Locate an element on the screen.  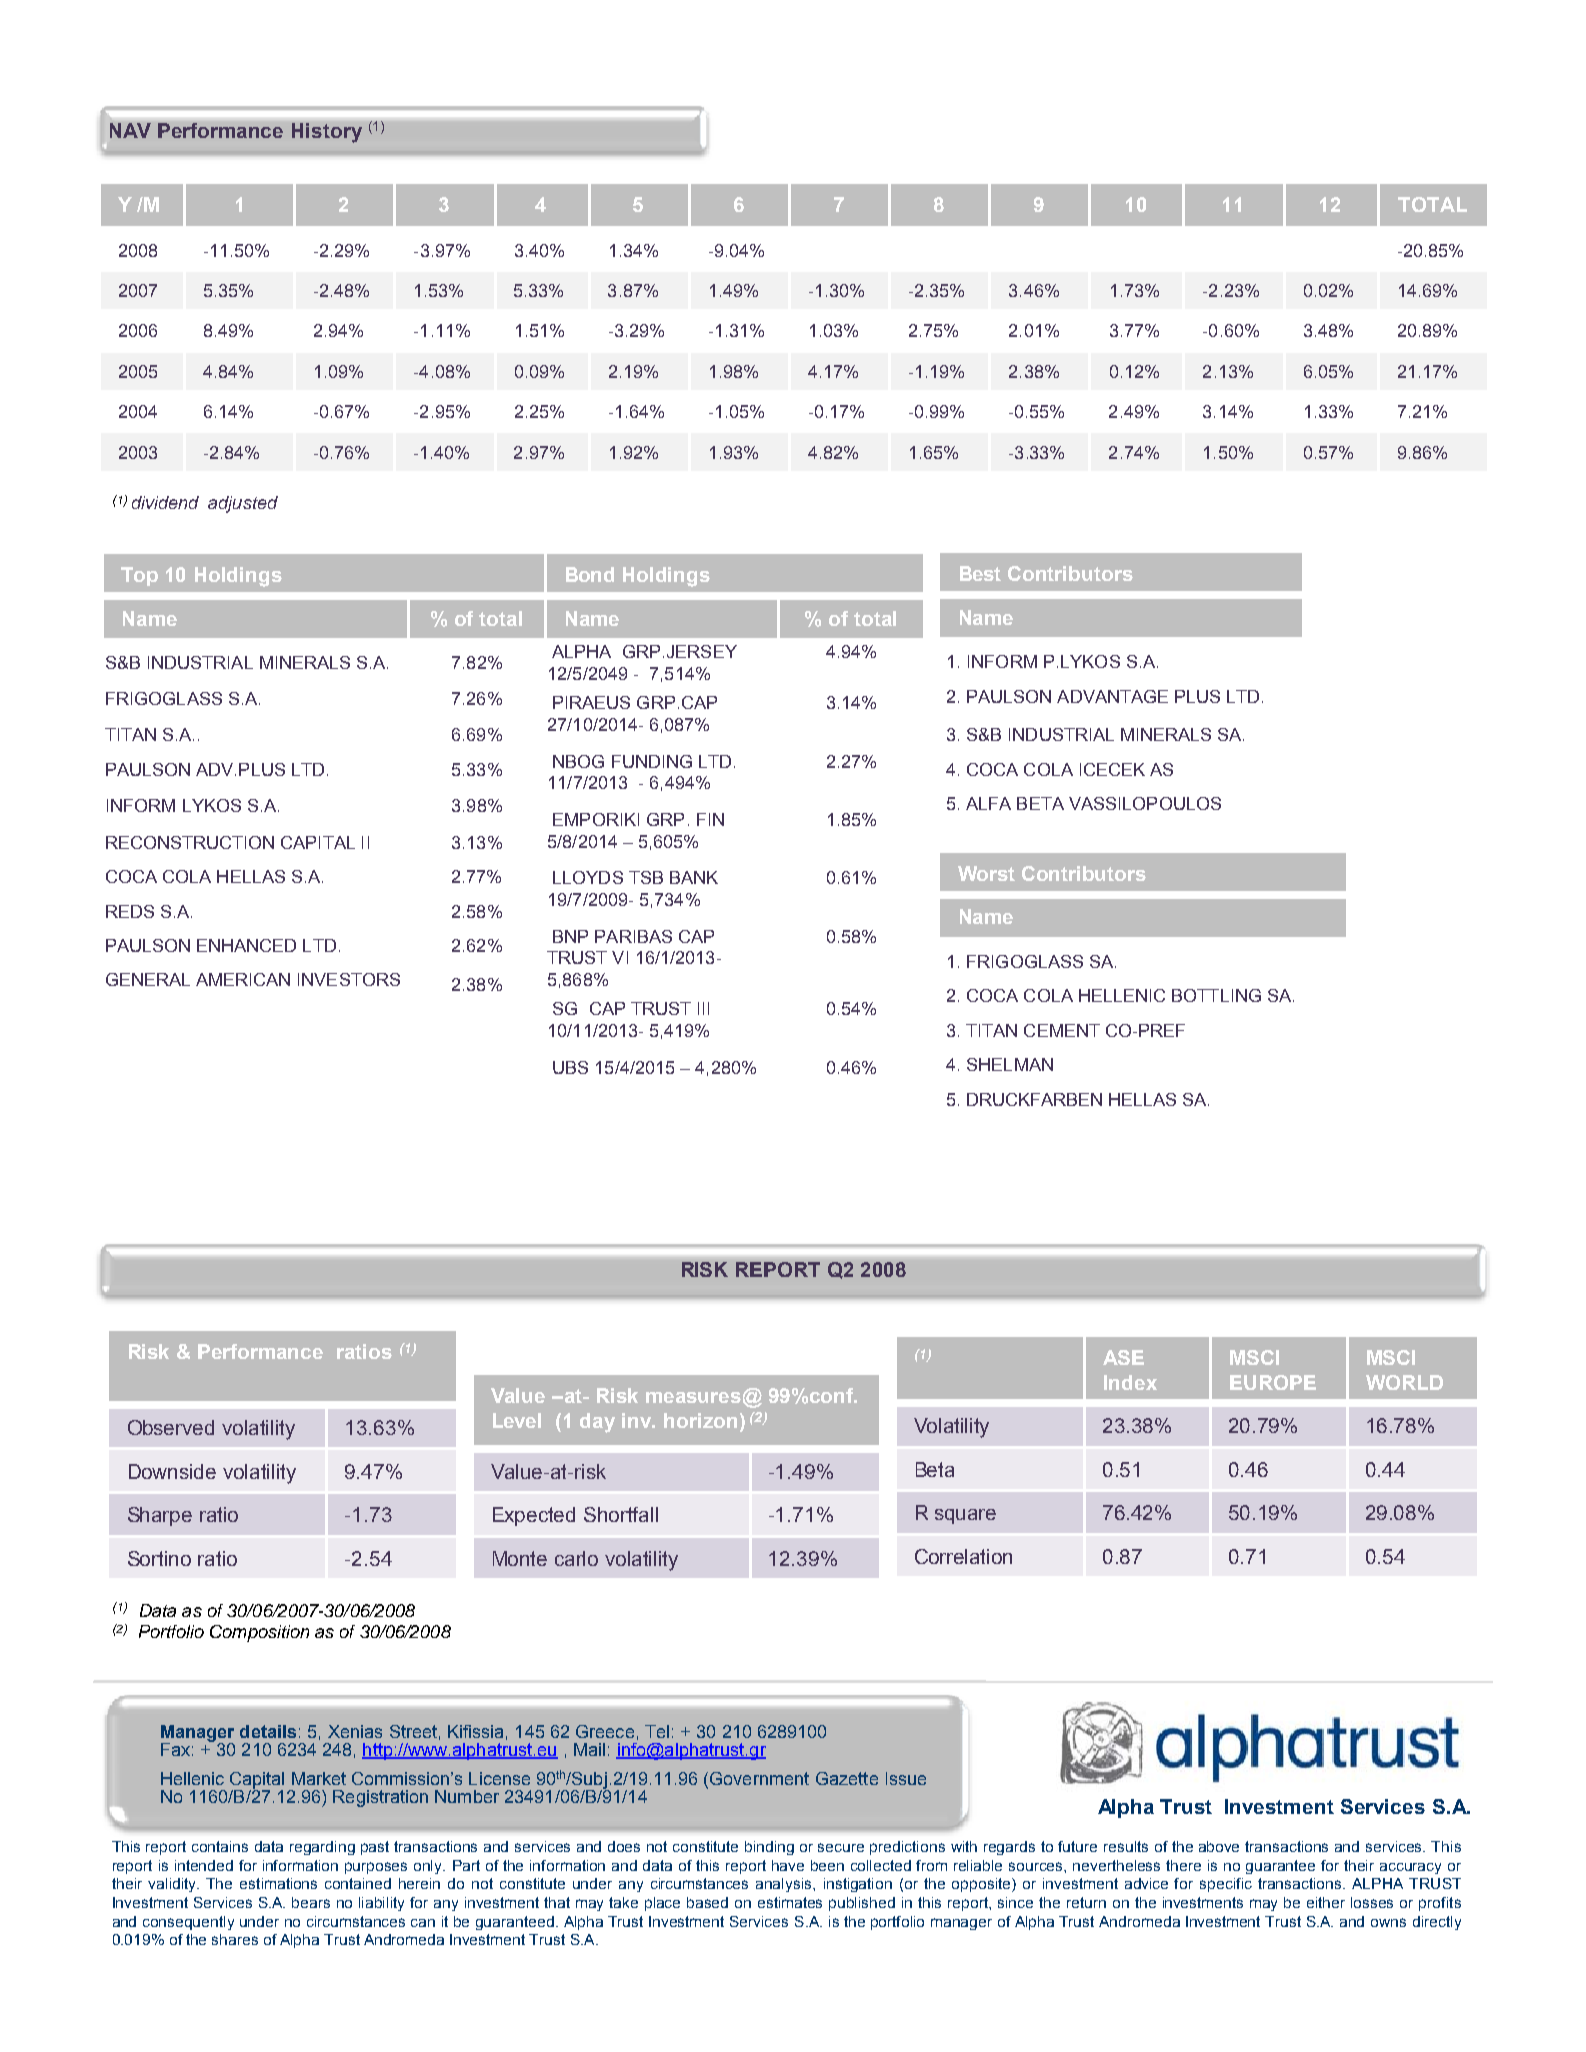
analysis is located at coordinates (785, 1885).
